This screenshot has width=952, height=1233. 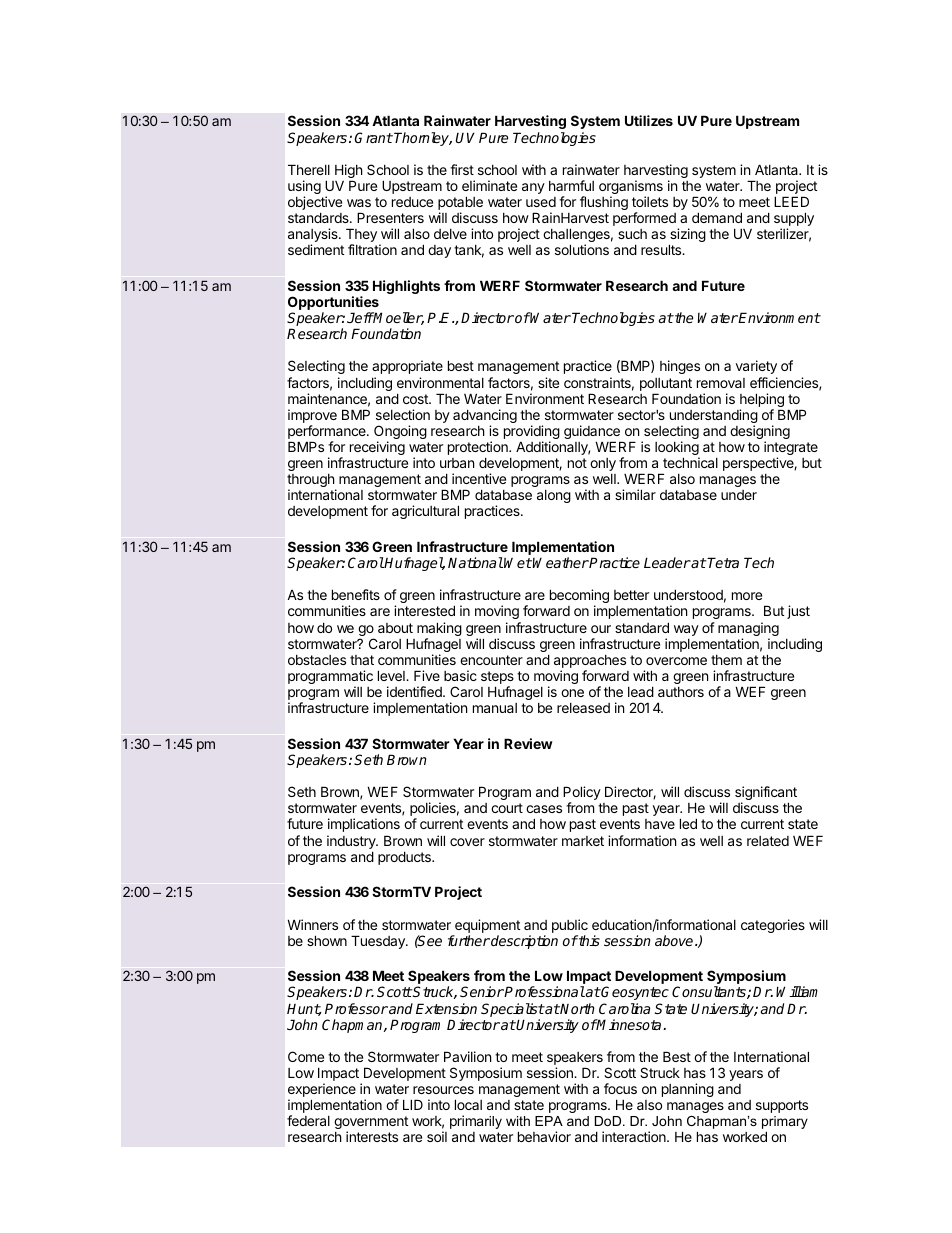 What do you see at coordinates (373, 137) in the screenshot?
I see `Grant` at bounding box center [373, 137].
